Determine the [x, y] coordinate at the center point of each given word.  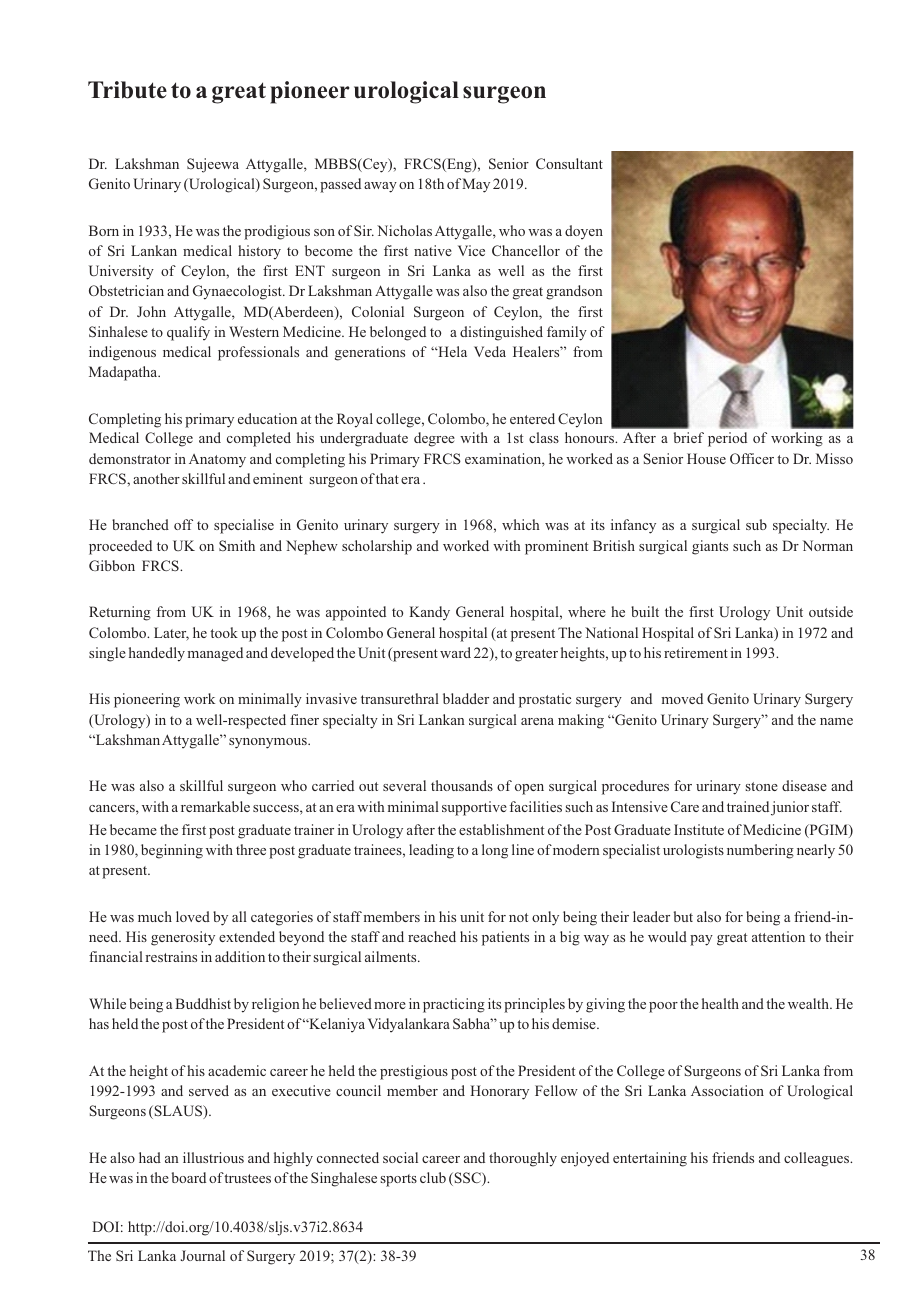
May [476, 185]
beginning [172, 851]
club [433, 1177]
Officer [752, 458]
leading [431, 851]
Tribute [127, 90]
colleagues [817, 1159]
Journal [203, 1255]
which [521, 524]
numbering [760, 851]
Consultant [569, 163]
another [156, 478]
